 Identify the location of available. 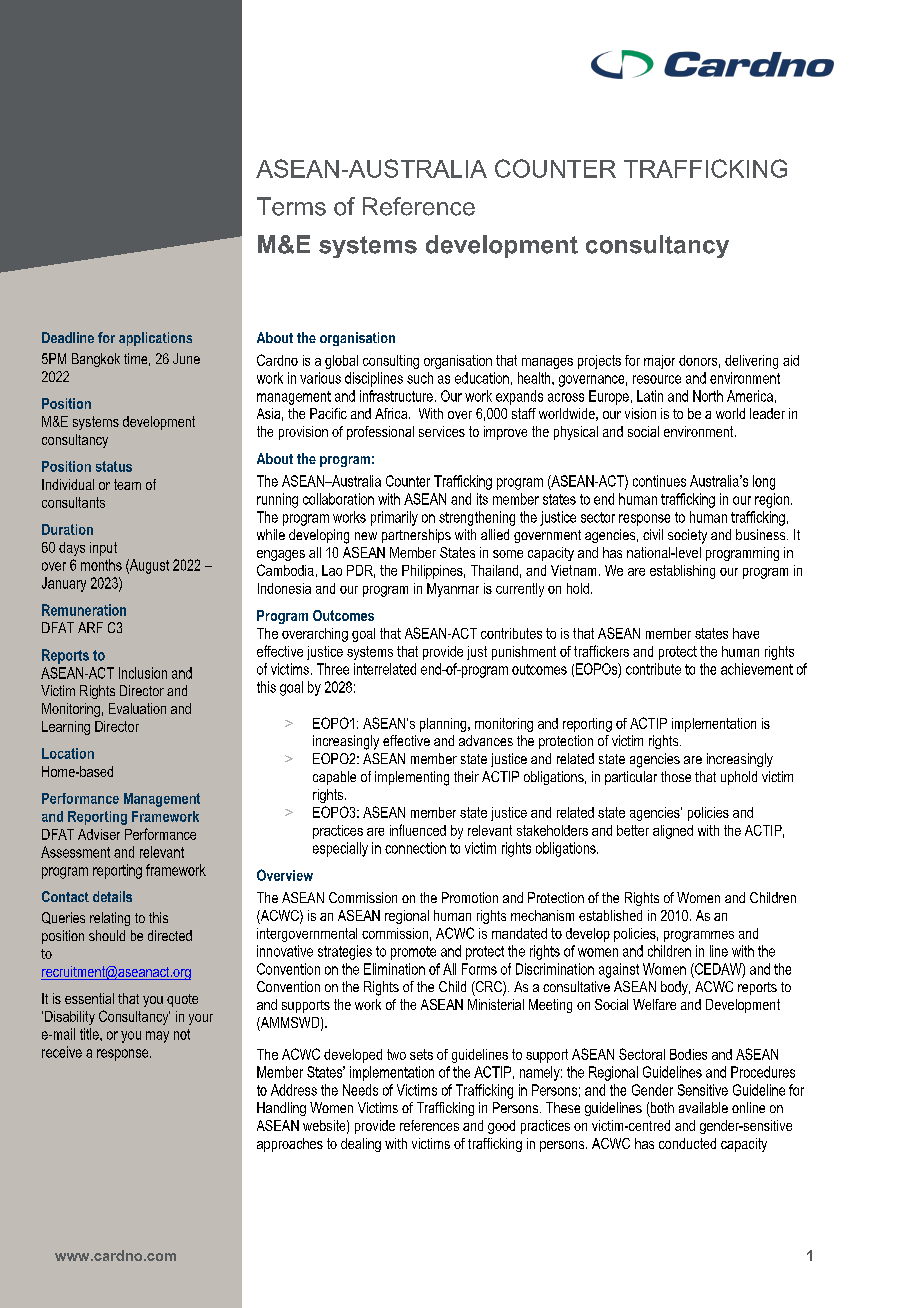
(703, 1107).
